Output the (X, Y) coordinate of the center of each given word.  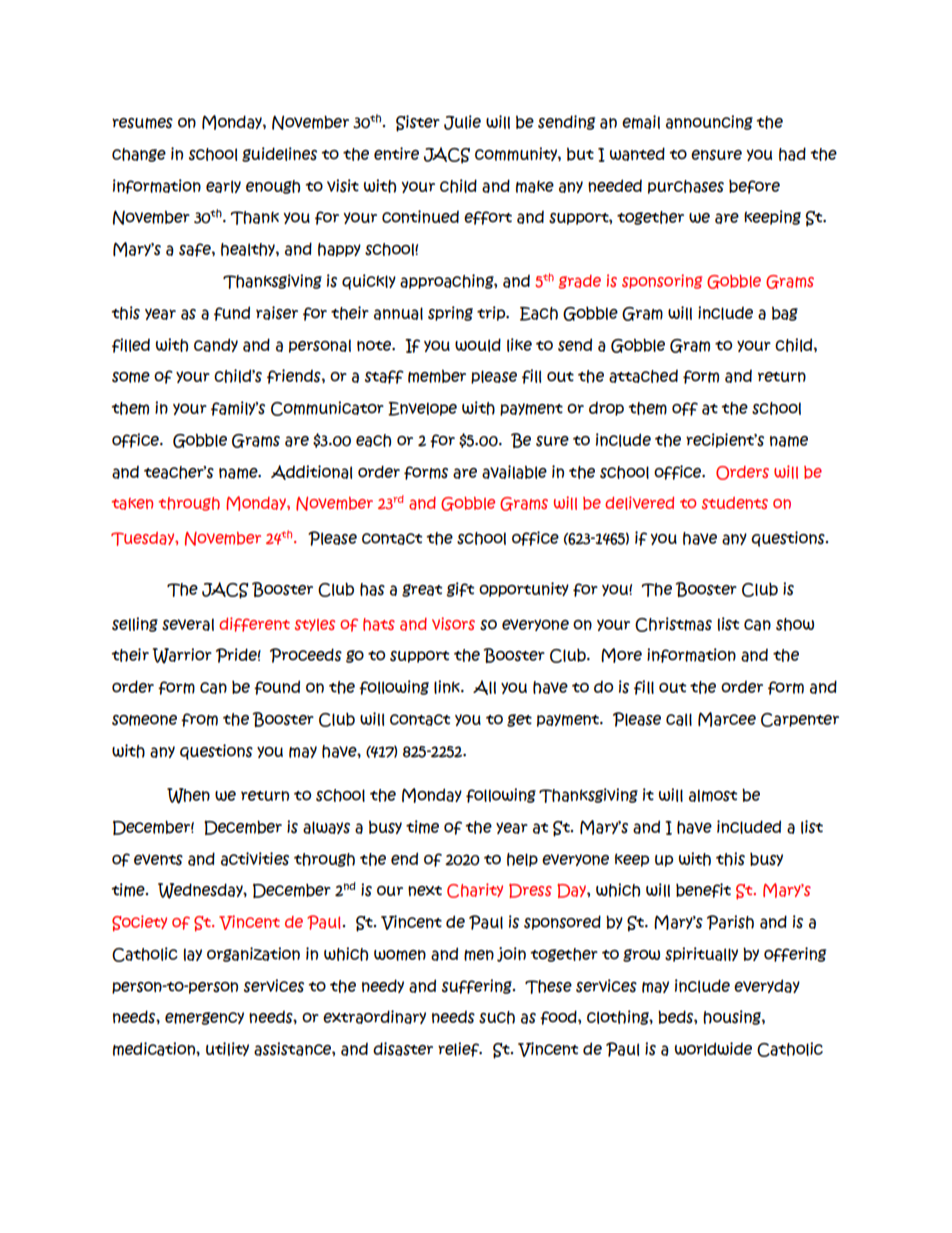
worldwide (713, 1049)
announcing (709, 122)
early (223, 186)
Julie (462, 122)
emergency (204, 1018)
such (497, 1017)
